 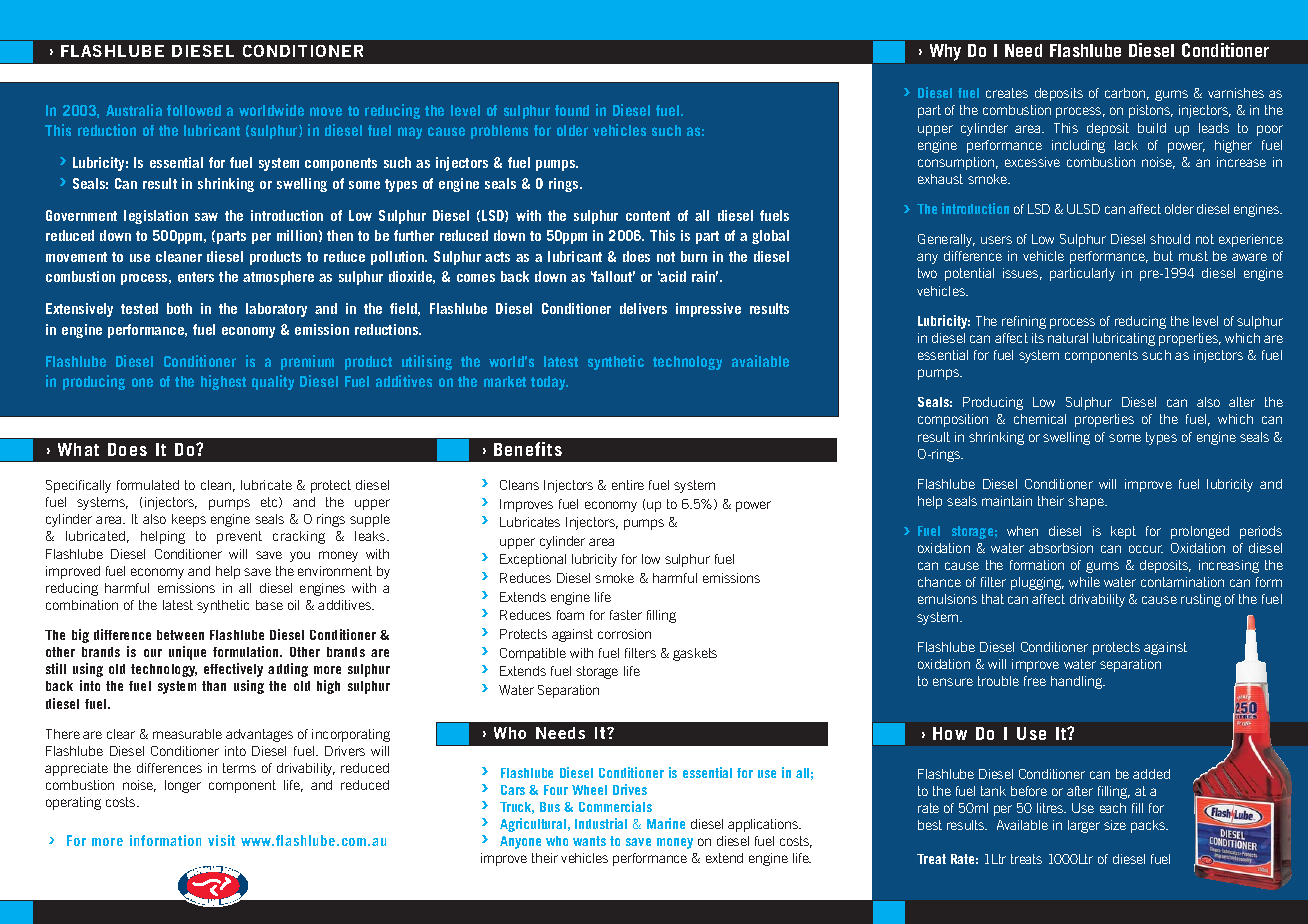 What do you see at coordinates (300, 556) in the screenshot?
I see `you` at bounding box center [300, 556].
